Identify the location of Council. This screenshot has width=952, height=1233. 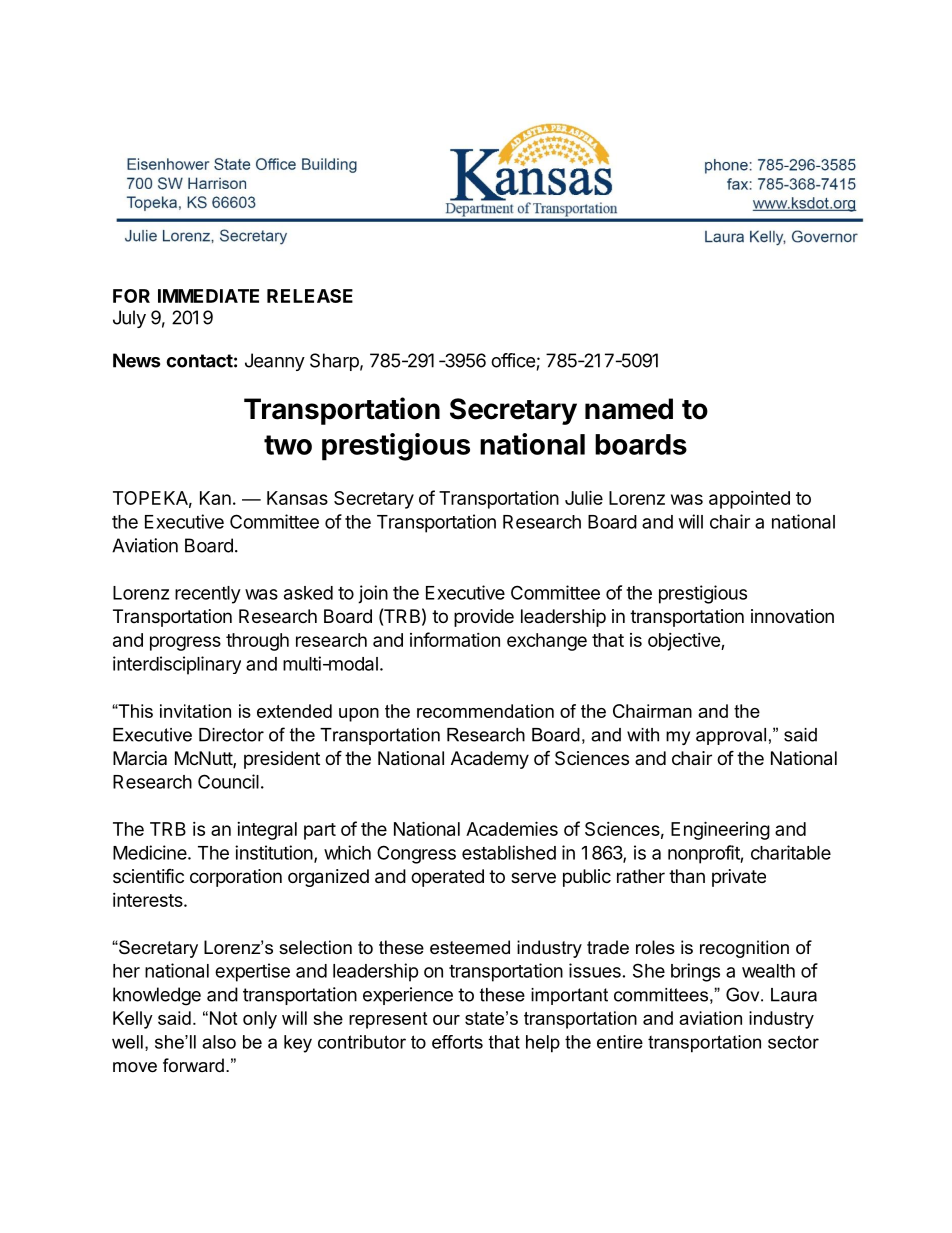
(228, 781).
